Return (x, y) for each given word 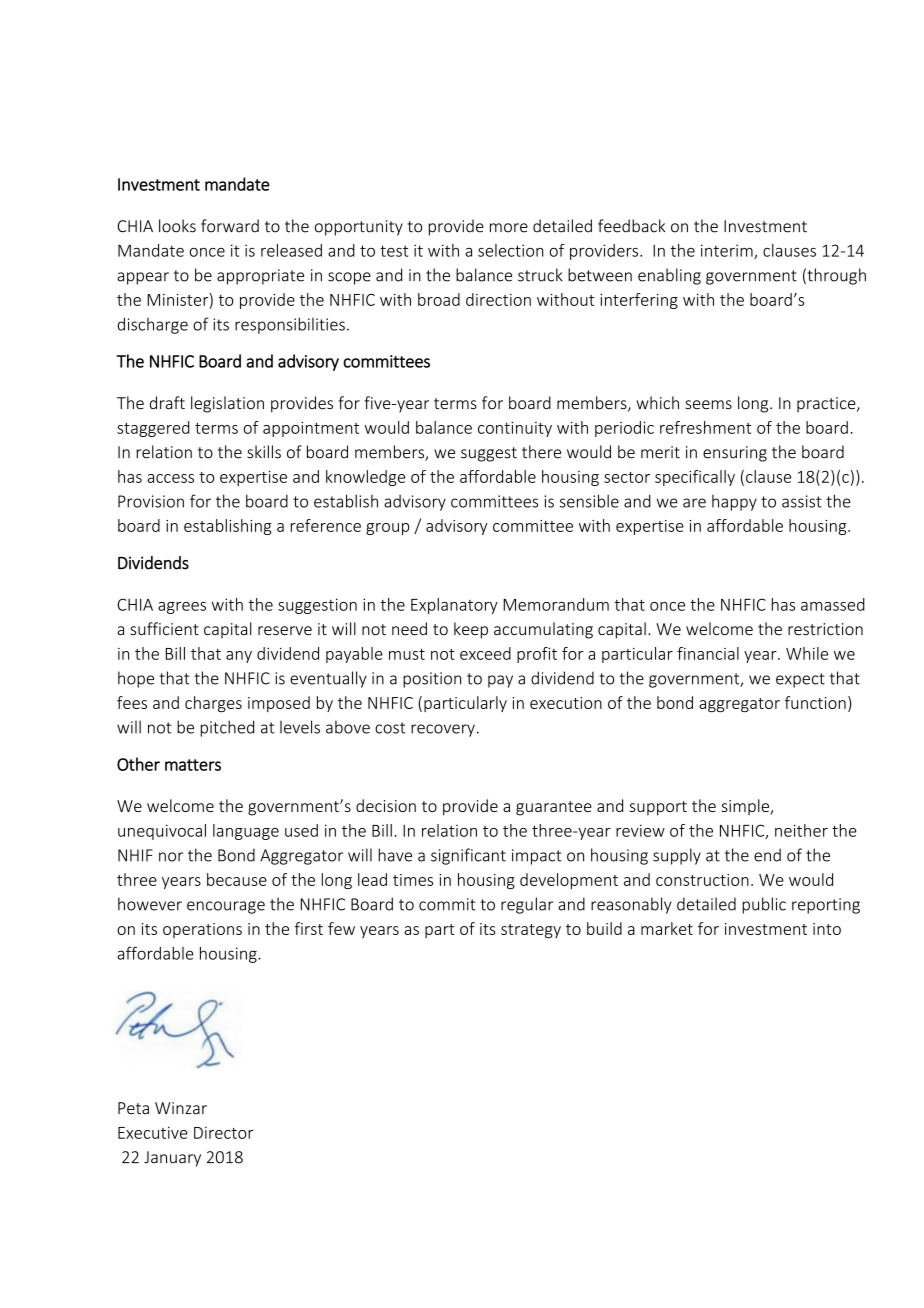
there (541, 452)
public (764, 905)
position (432, 680)
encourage (226, 907)
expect (800, 680)
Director (224, 1133)
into (827, 929)
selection (511, 250)
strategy (531, 931)
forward (230, 226)
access (170, 478)
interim (728, 251)
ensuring (735, 454)
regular (527, 905)
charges (213, 704)
